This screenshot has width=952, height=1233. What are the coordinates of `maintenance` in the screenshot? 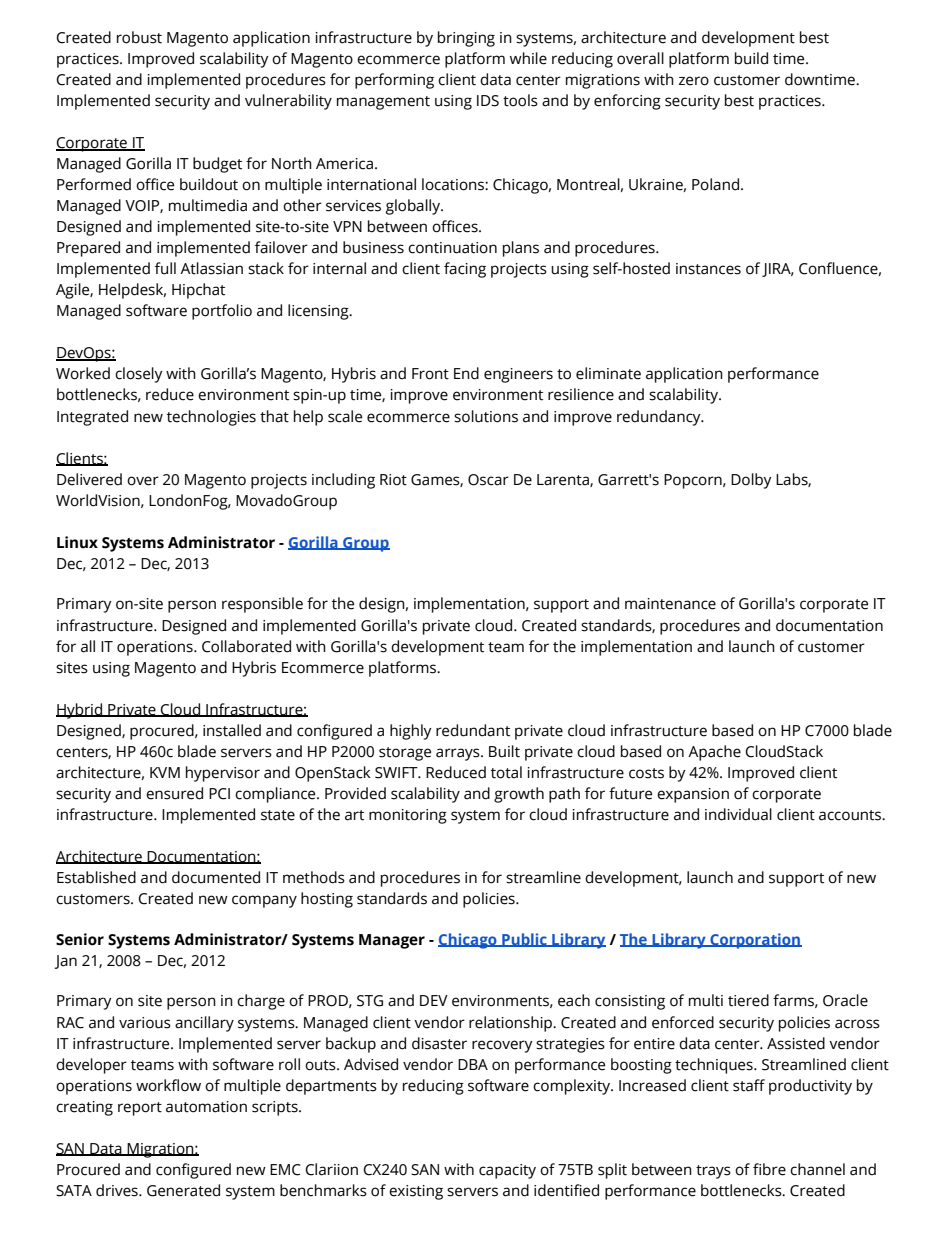 It's located at (670, 604).
